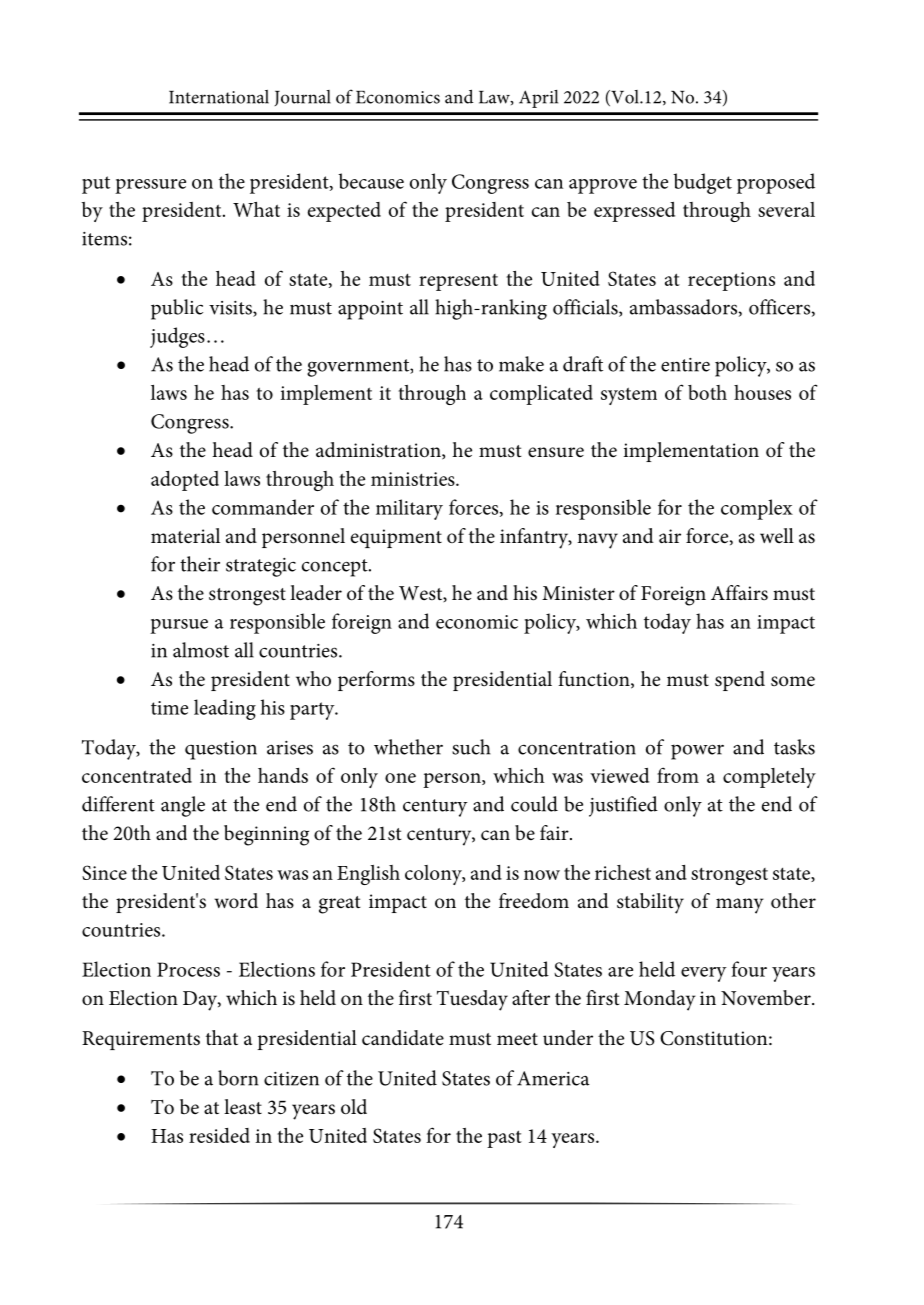 This screenshot has height=1305, width=924. What do you see at coordinates (219, 1135) in the screenshot?
I see `resided` at bounding box center [219, 1135].
